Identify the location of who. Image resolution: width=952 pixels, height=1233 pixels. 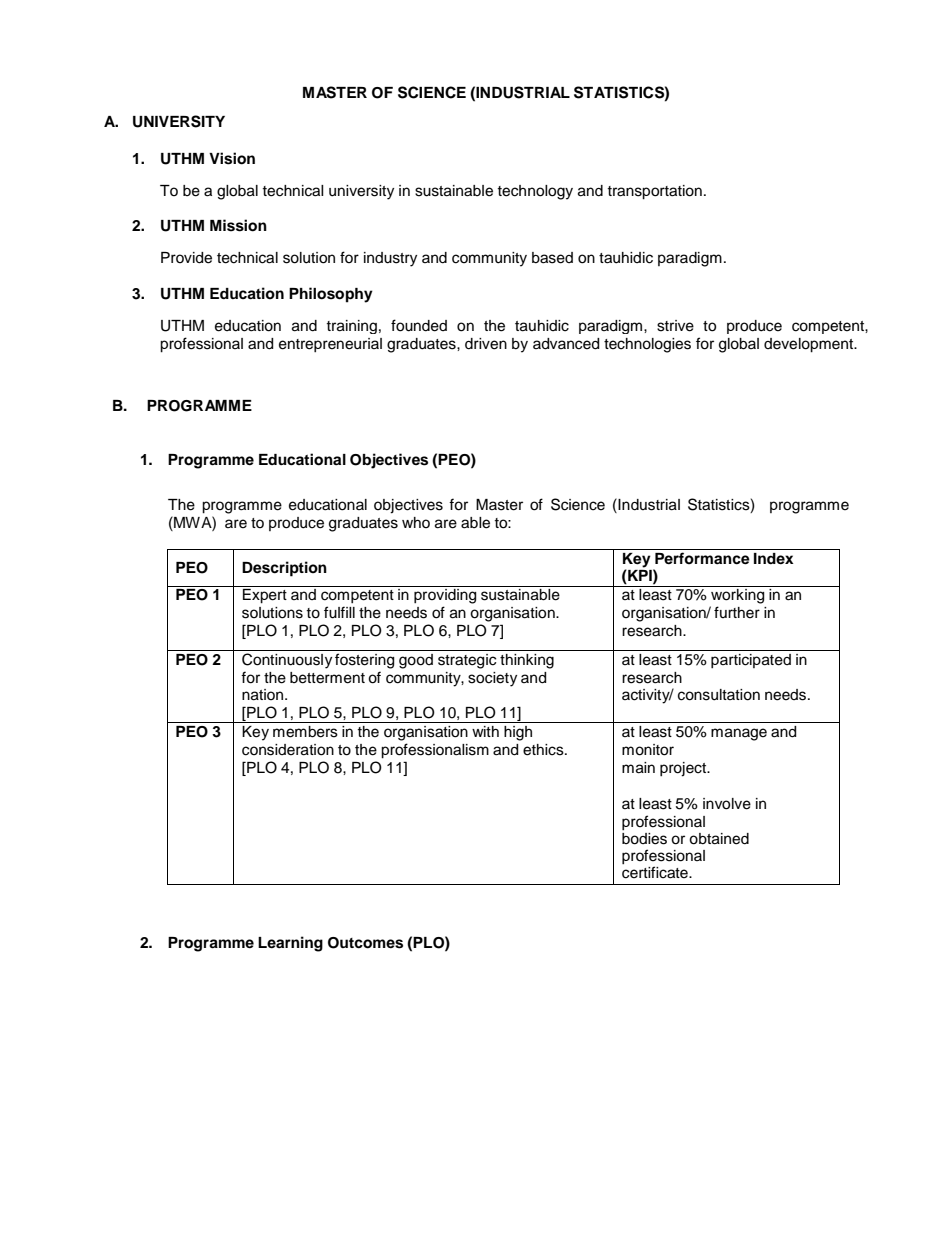
(416, 522).
